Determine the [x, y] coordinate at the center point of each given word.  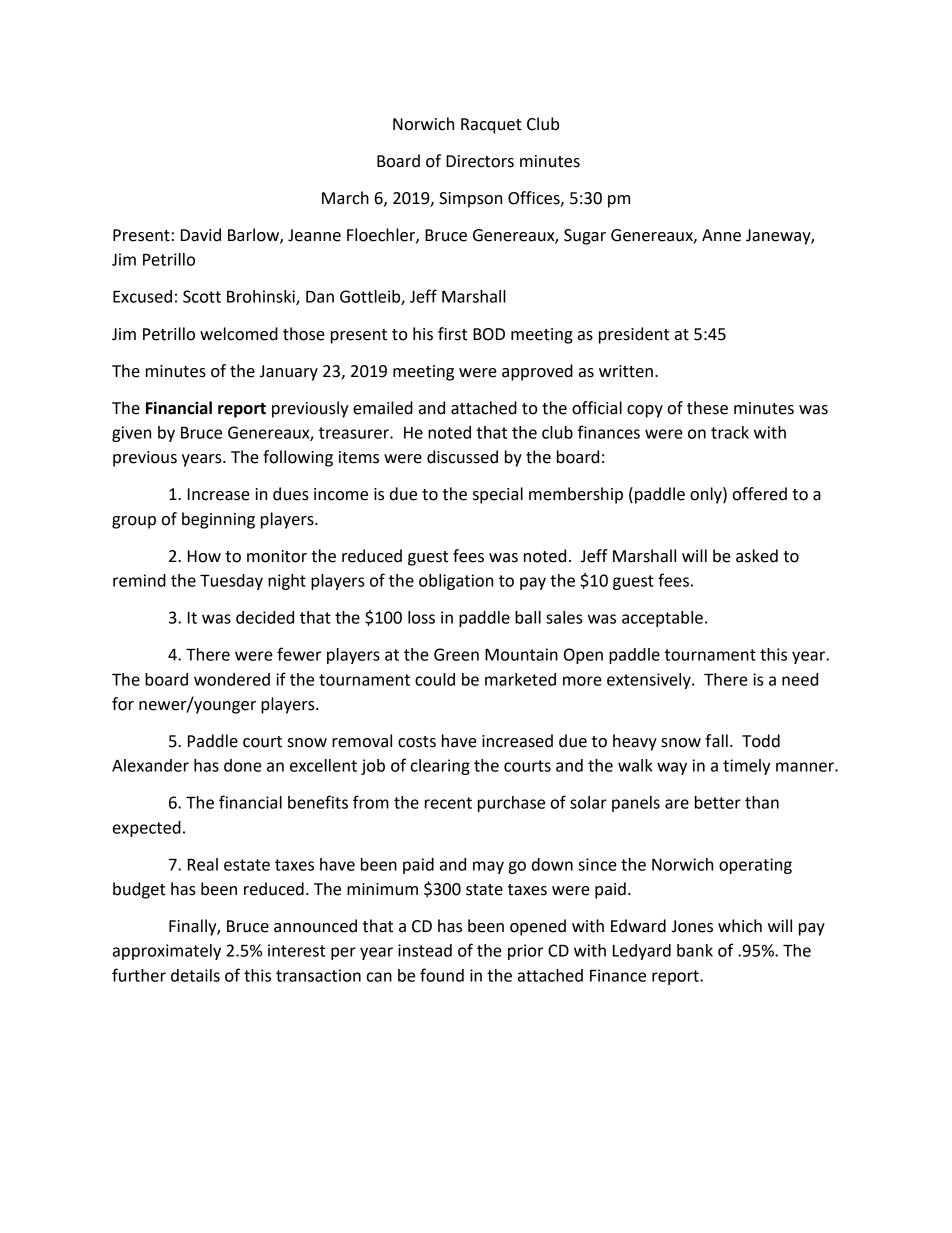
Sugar [585, 237]
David [201, 235]
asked [757, 556]
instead [425, 950]
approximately [167, 952]
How [204, 556]
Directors [480, 161]
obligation [456, 582]
